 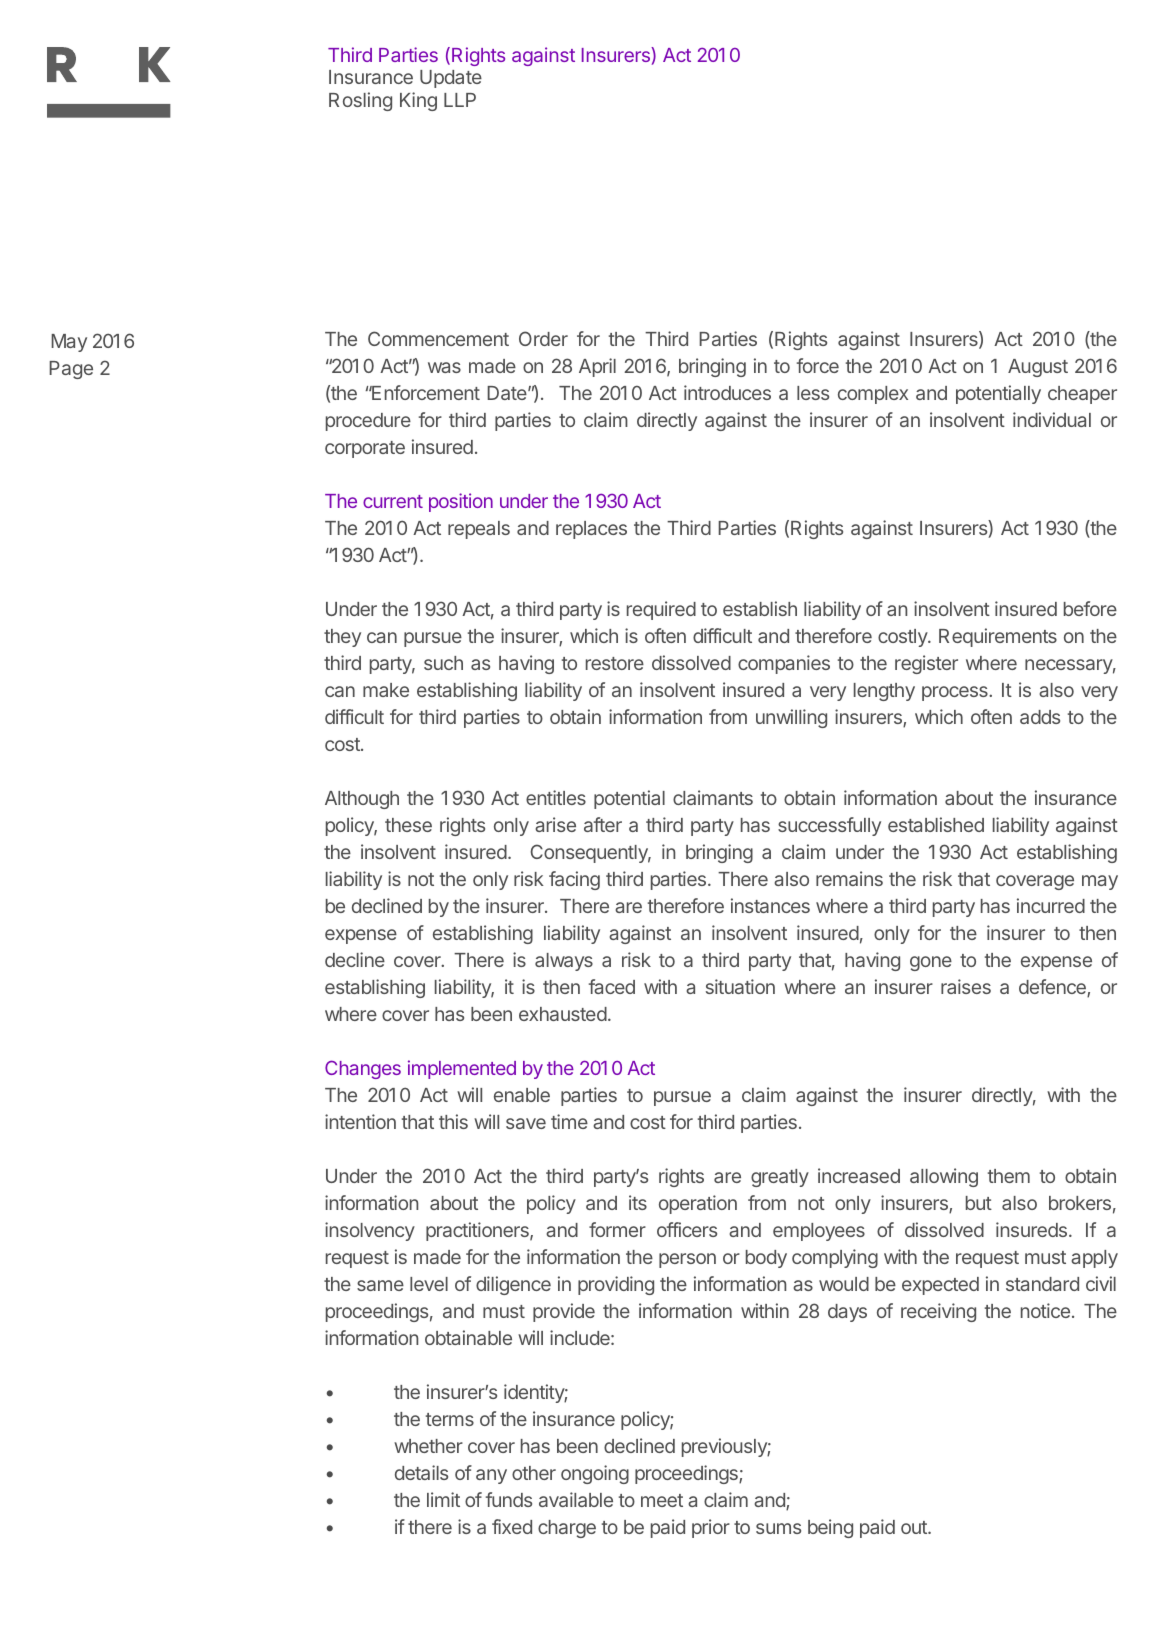 I want to click on ongoing, so click(x=595, y=1474).
